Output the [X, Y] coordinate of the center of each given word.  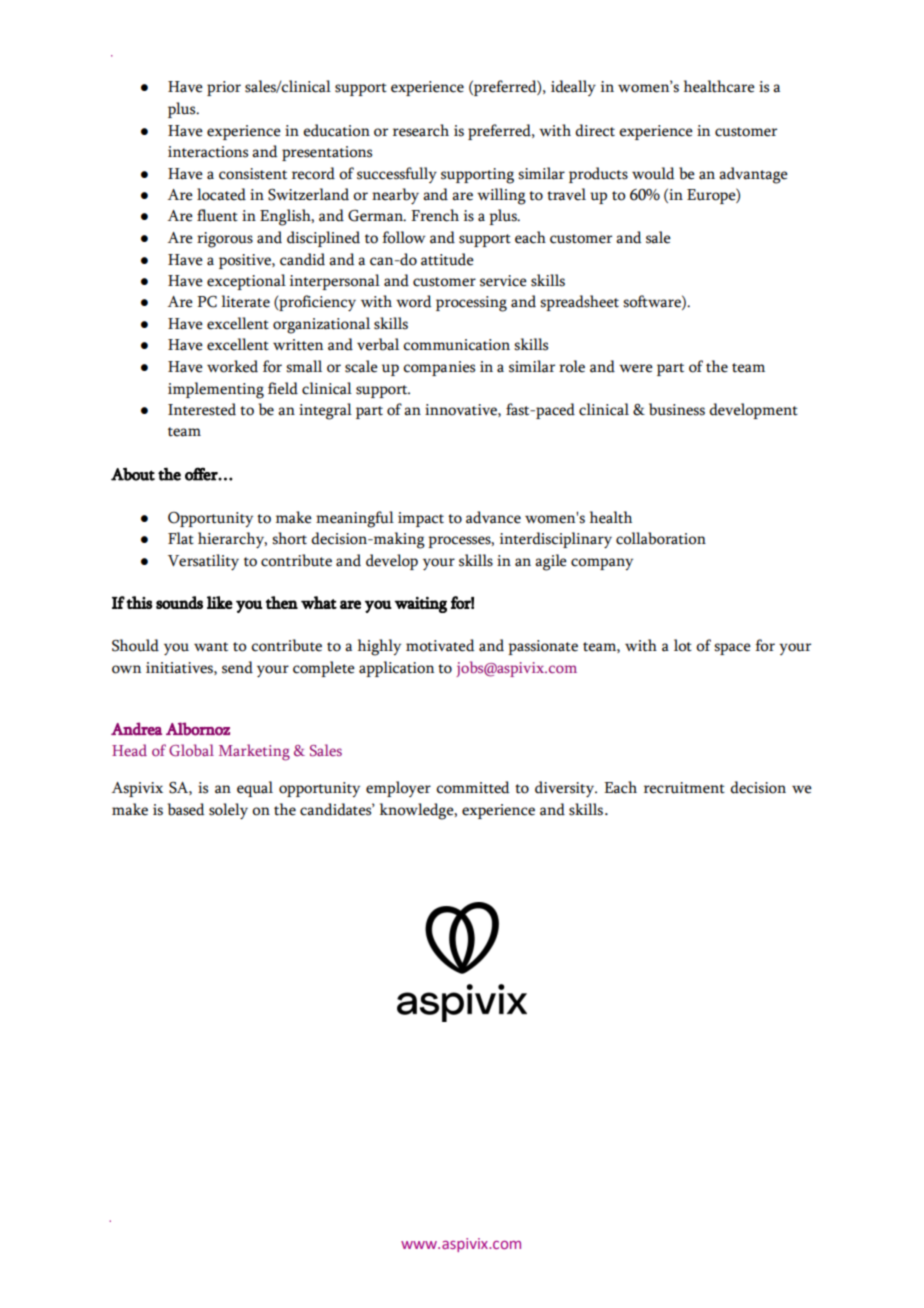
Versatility [203, 562]
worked [232, 366]
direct [595, 130]
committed [473, 787]
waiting [420, 605]
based [186, 809]
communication [456, 345]
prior [224, 88]
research [421, 130]
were [636, 368]
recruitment [684, 788]
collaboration [661, 538]
